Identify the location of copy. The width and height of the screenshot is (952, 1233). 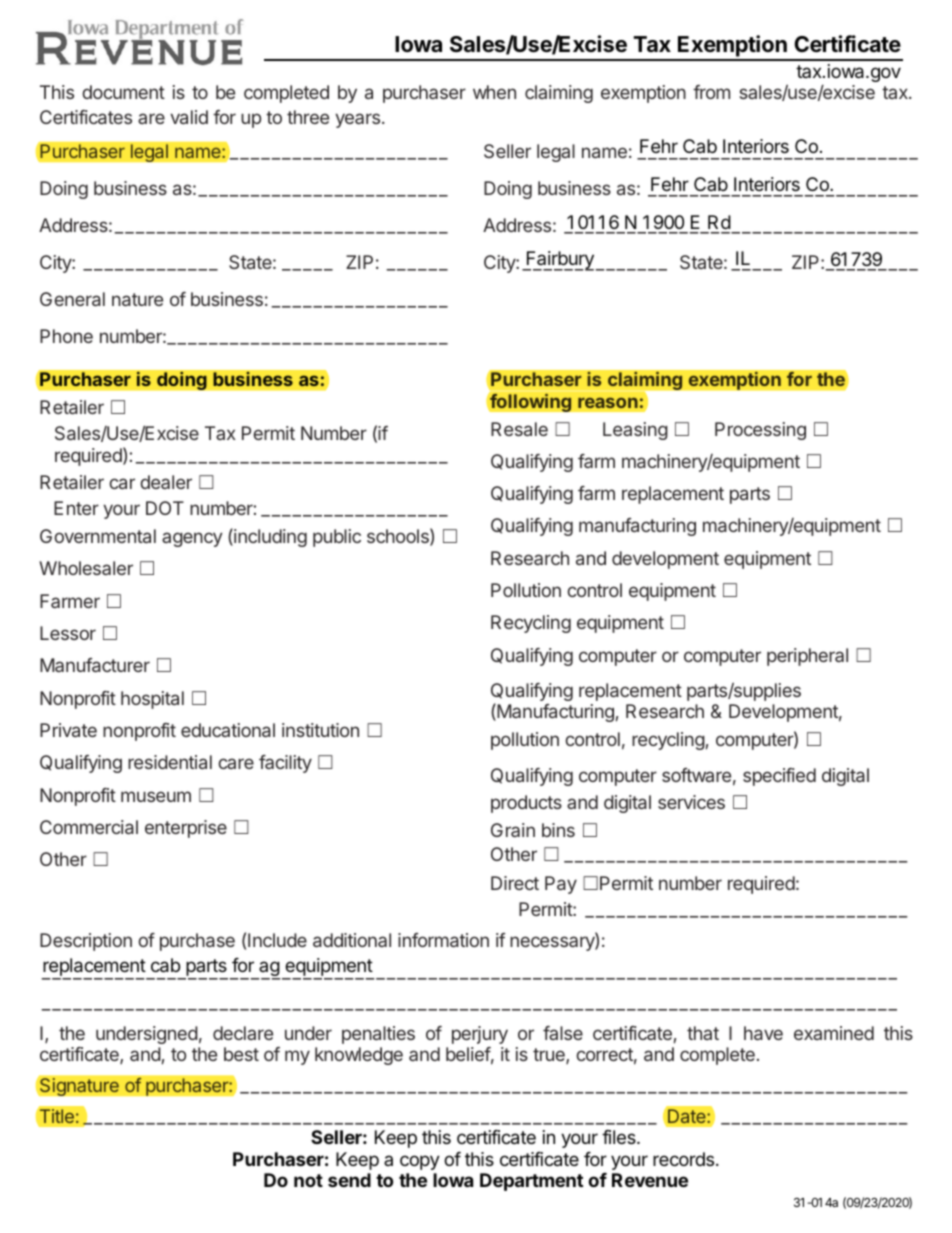
(420, 1162).
